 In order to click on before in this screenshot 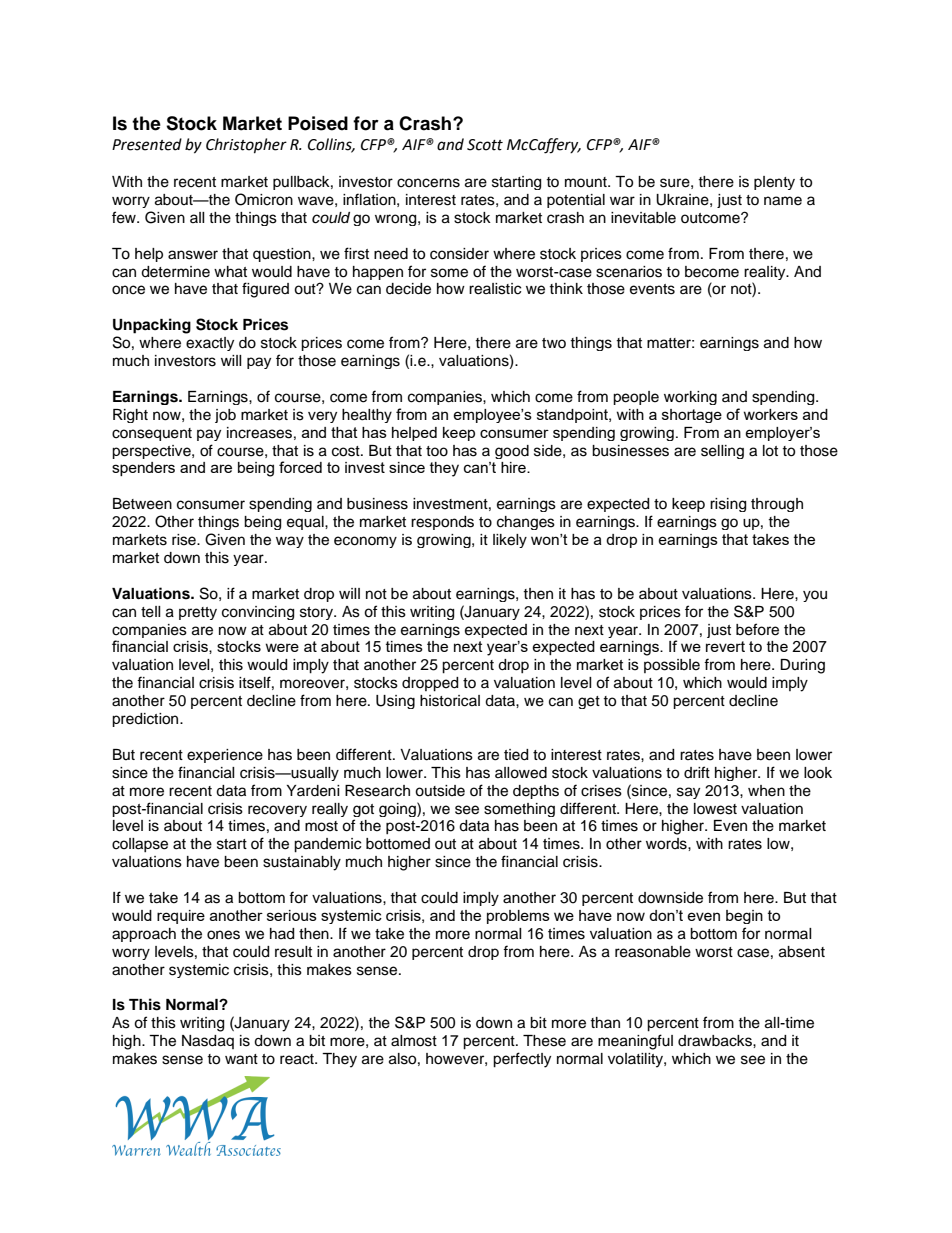, I will do `click(757, 629)`.
